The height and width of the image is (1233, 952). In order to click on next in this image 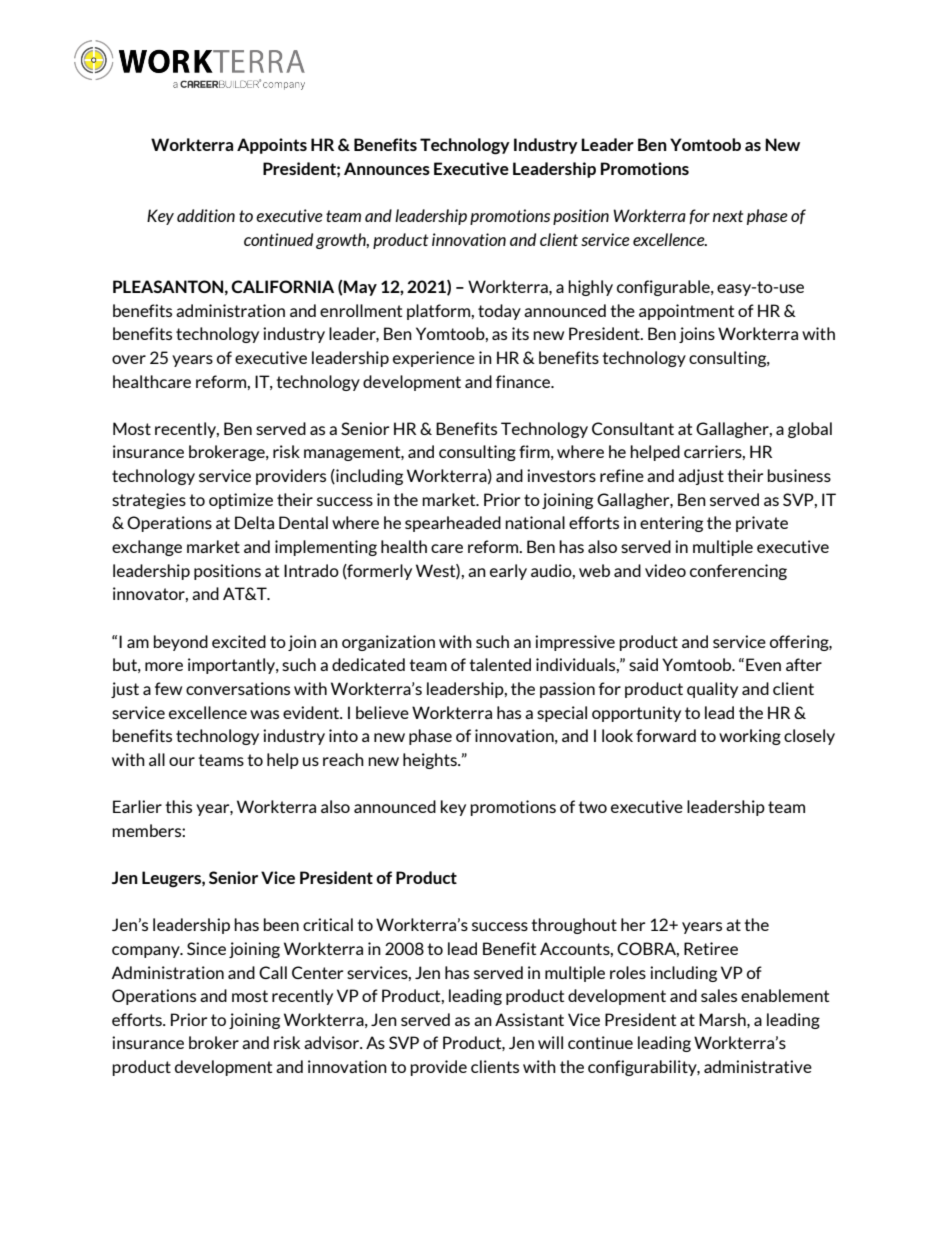, I will do `click(728, 216)`.
